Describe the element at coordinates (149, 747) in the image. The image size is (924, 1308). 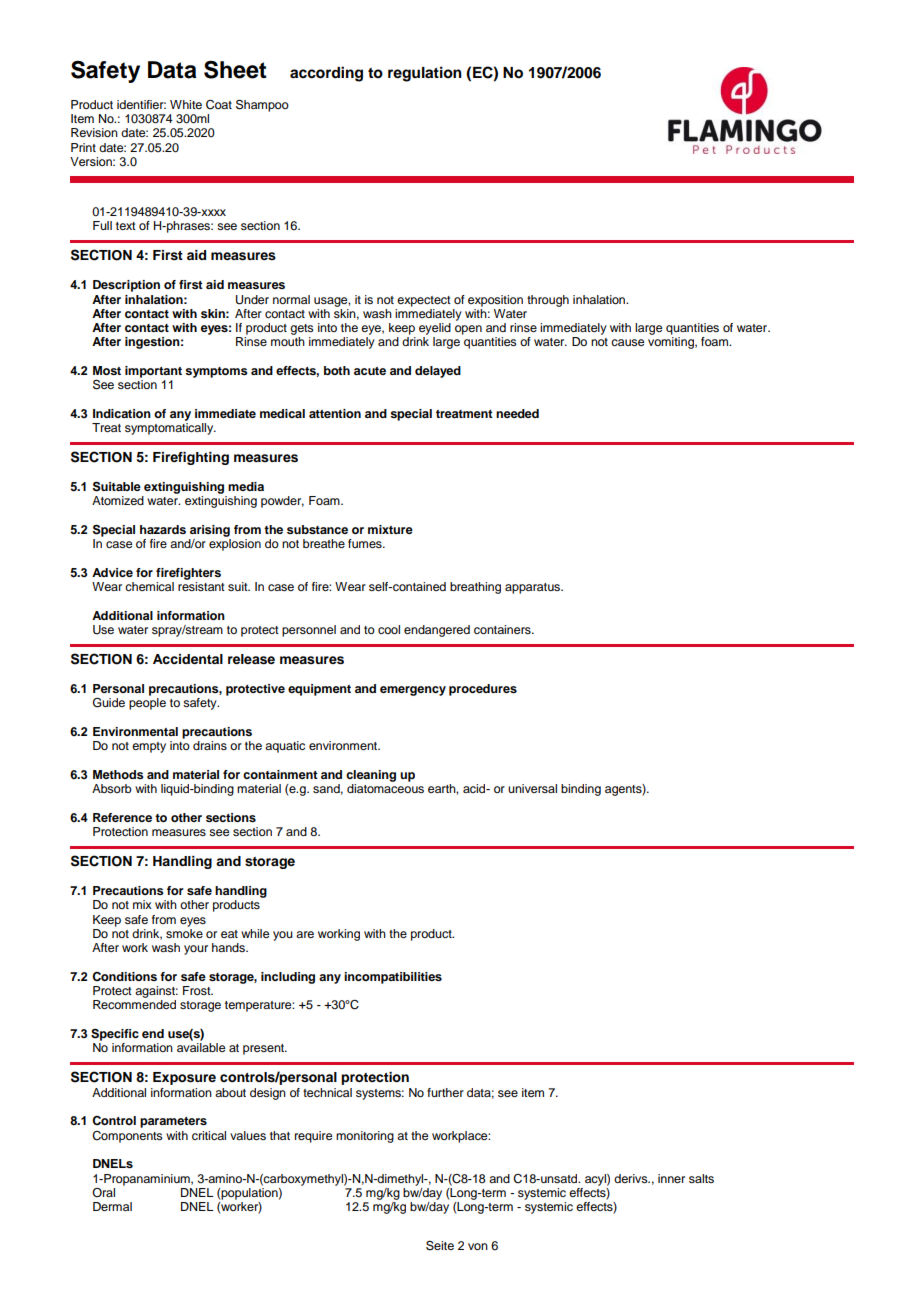
I see `empty` at that location.
